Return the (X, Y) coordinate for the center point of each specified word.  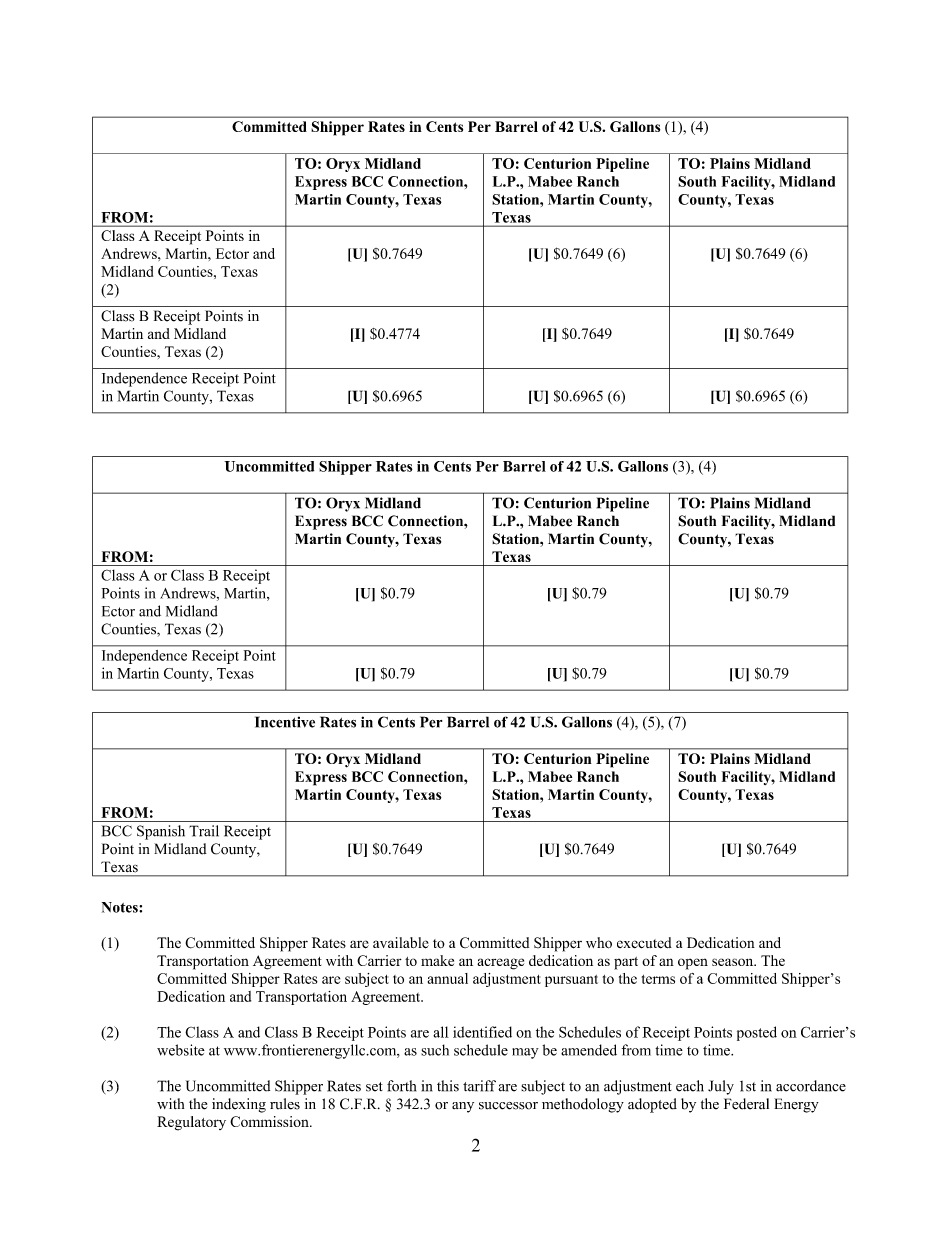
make (437, 960)
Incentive (285, 722)
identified (482, 1032)
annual (448, 978)
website (181, 1050)
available (401, 943)
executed (644, 942)
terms (658, 979)
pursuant (571, 981)
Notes (121, 907)
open (693, 964)
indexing (239, 1105)
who (599, 943)
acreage (500, 964)
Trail (204, 831)
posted (757, 1033)
